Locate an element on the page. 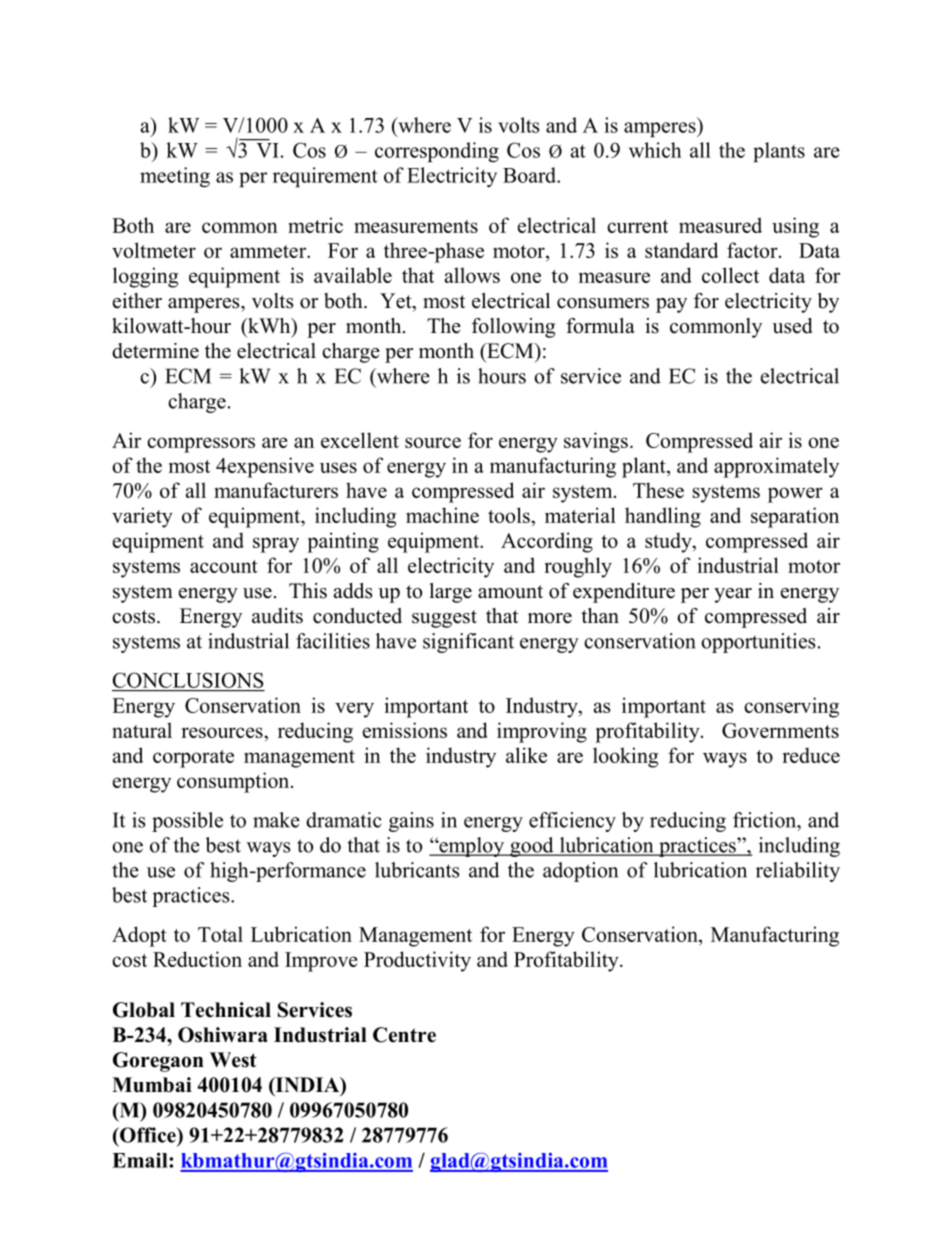  compressors is located at coordinates (201, 445).
